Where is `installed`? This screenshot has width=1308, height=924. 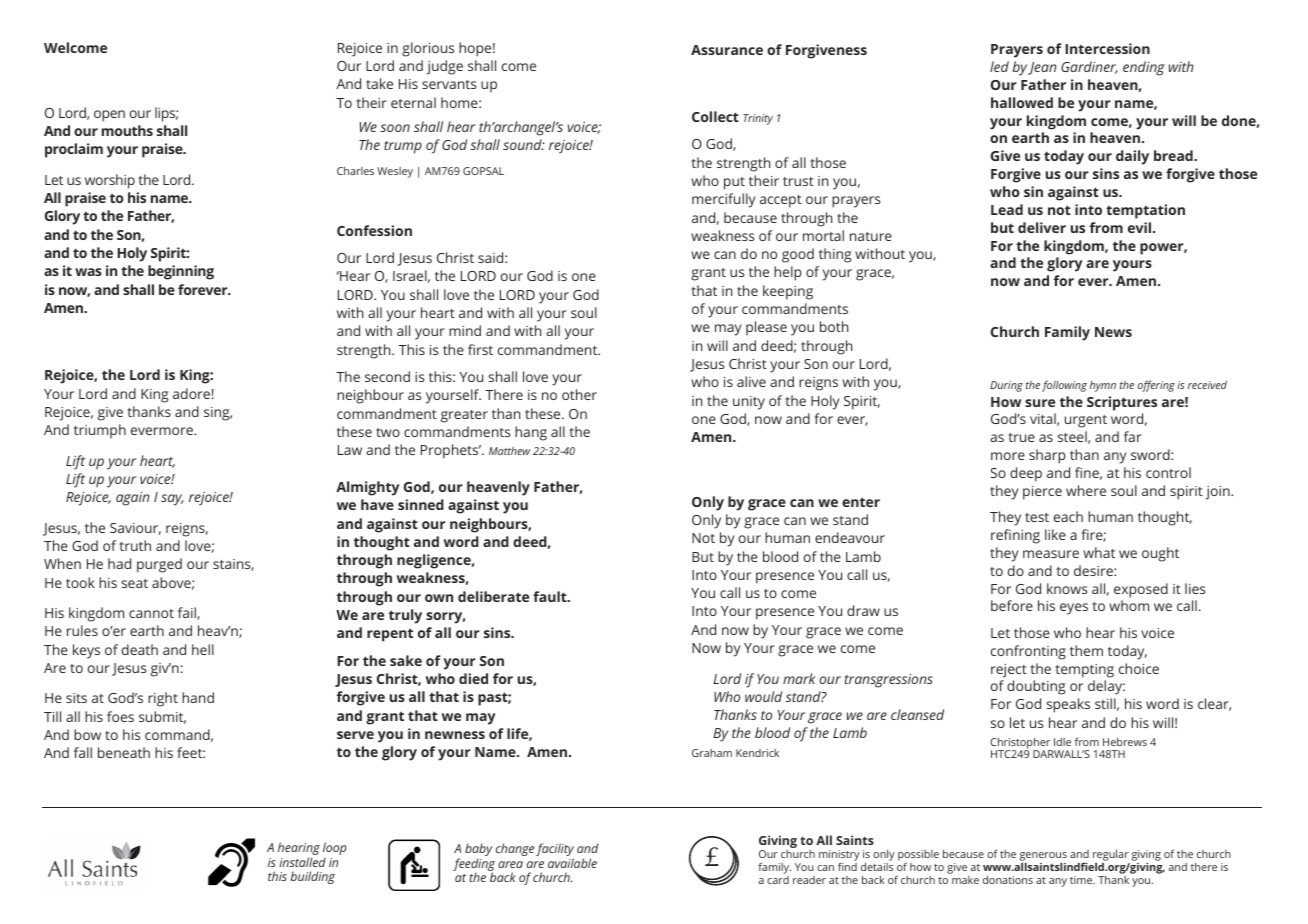 installed is located at coordinates (302, 862).
